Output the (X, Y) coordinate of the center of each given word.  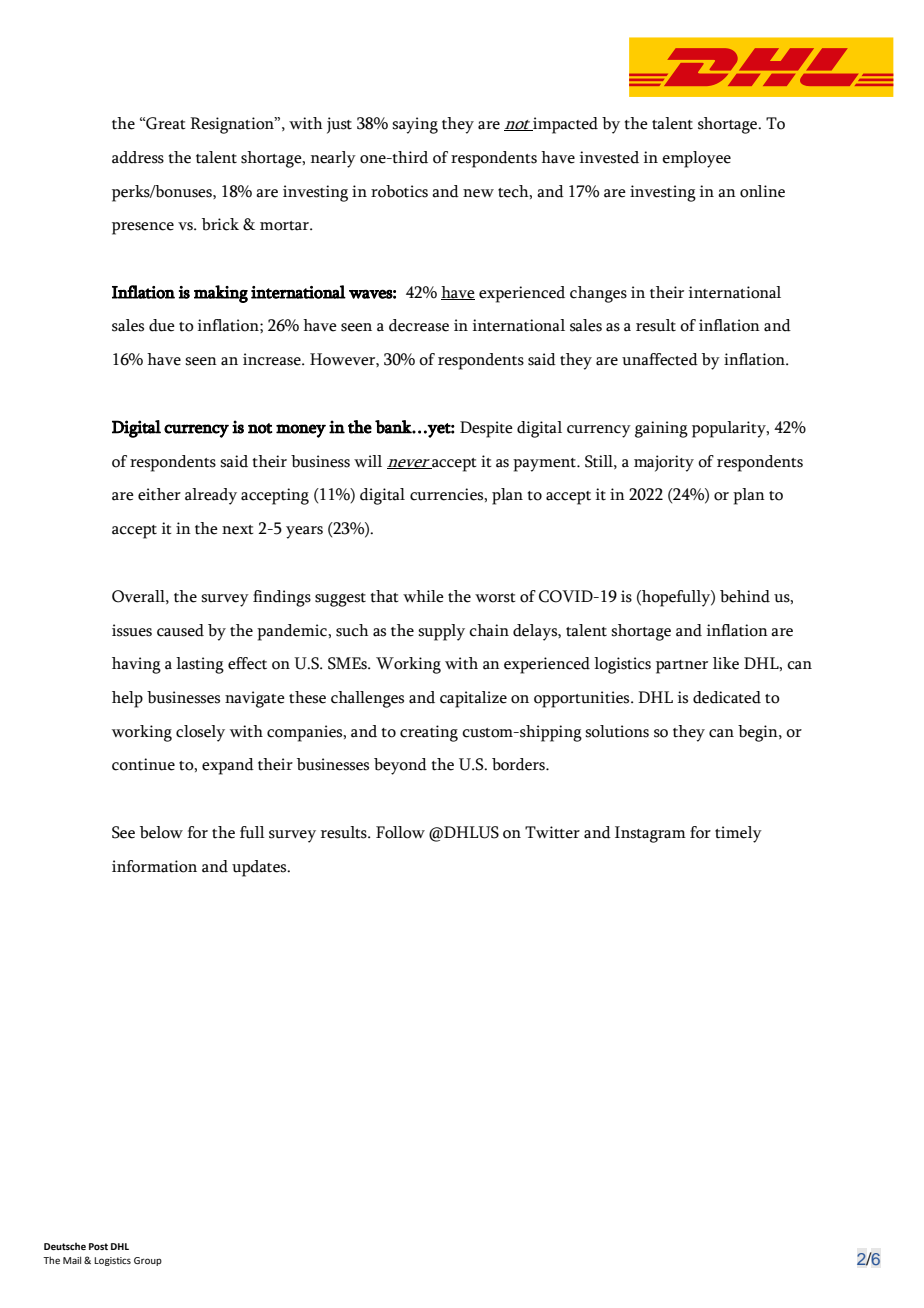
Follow (400, 832)
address (138, 157)
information (154, 866)
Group (148, 1261)
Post (98, 1246)
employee (696, 159)
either (159, 494)
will (368, 461)
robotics (399, 191)
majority (664, 463)
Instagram (650, 834)
